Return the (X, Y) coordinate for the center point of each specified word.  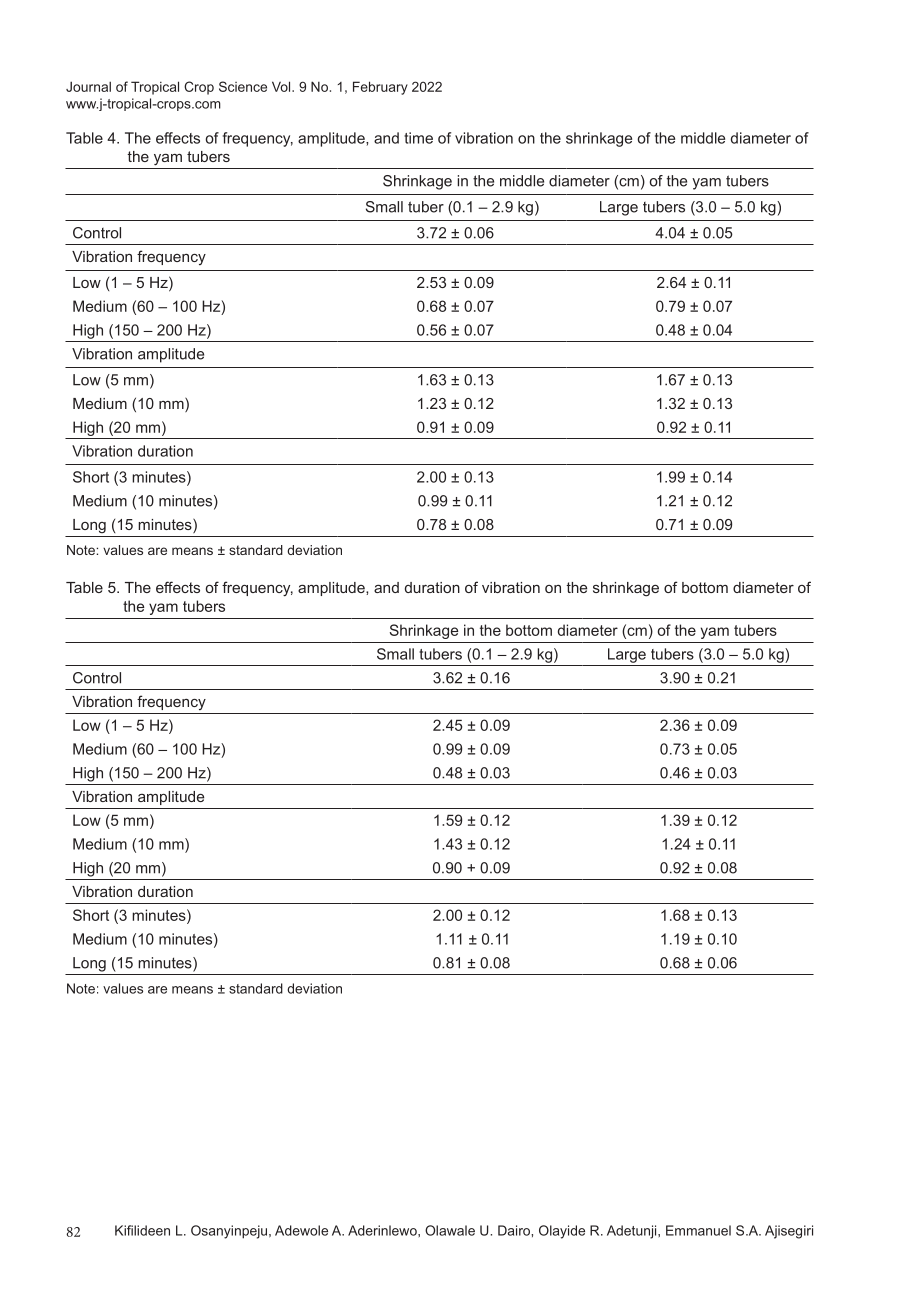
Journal (88, 86)
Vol (282, 86)
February (380, 88)
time (418, 138)
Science (243, 86)
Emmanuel (698, 1230)
